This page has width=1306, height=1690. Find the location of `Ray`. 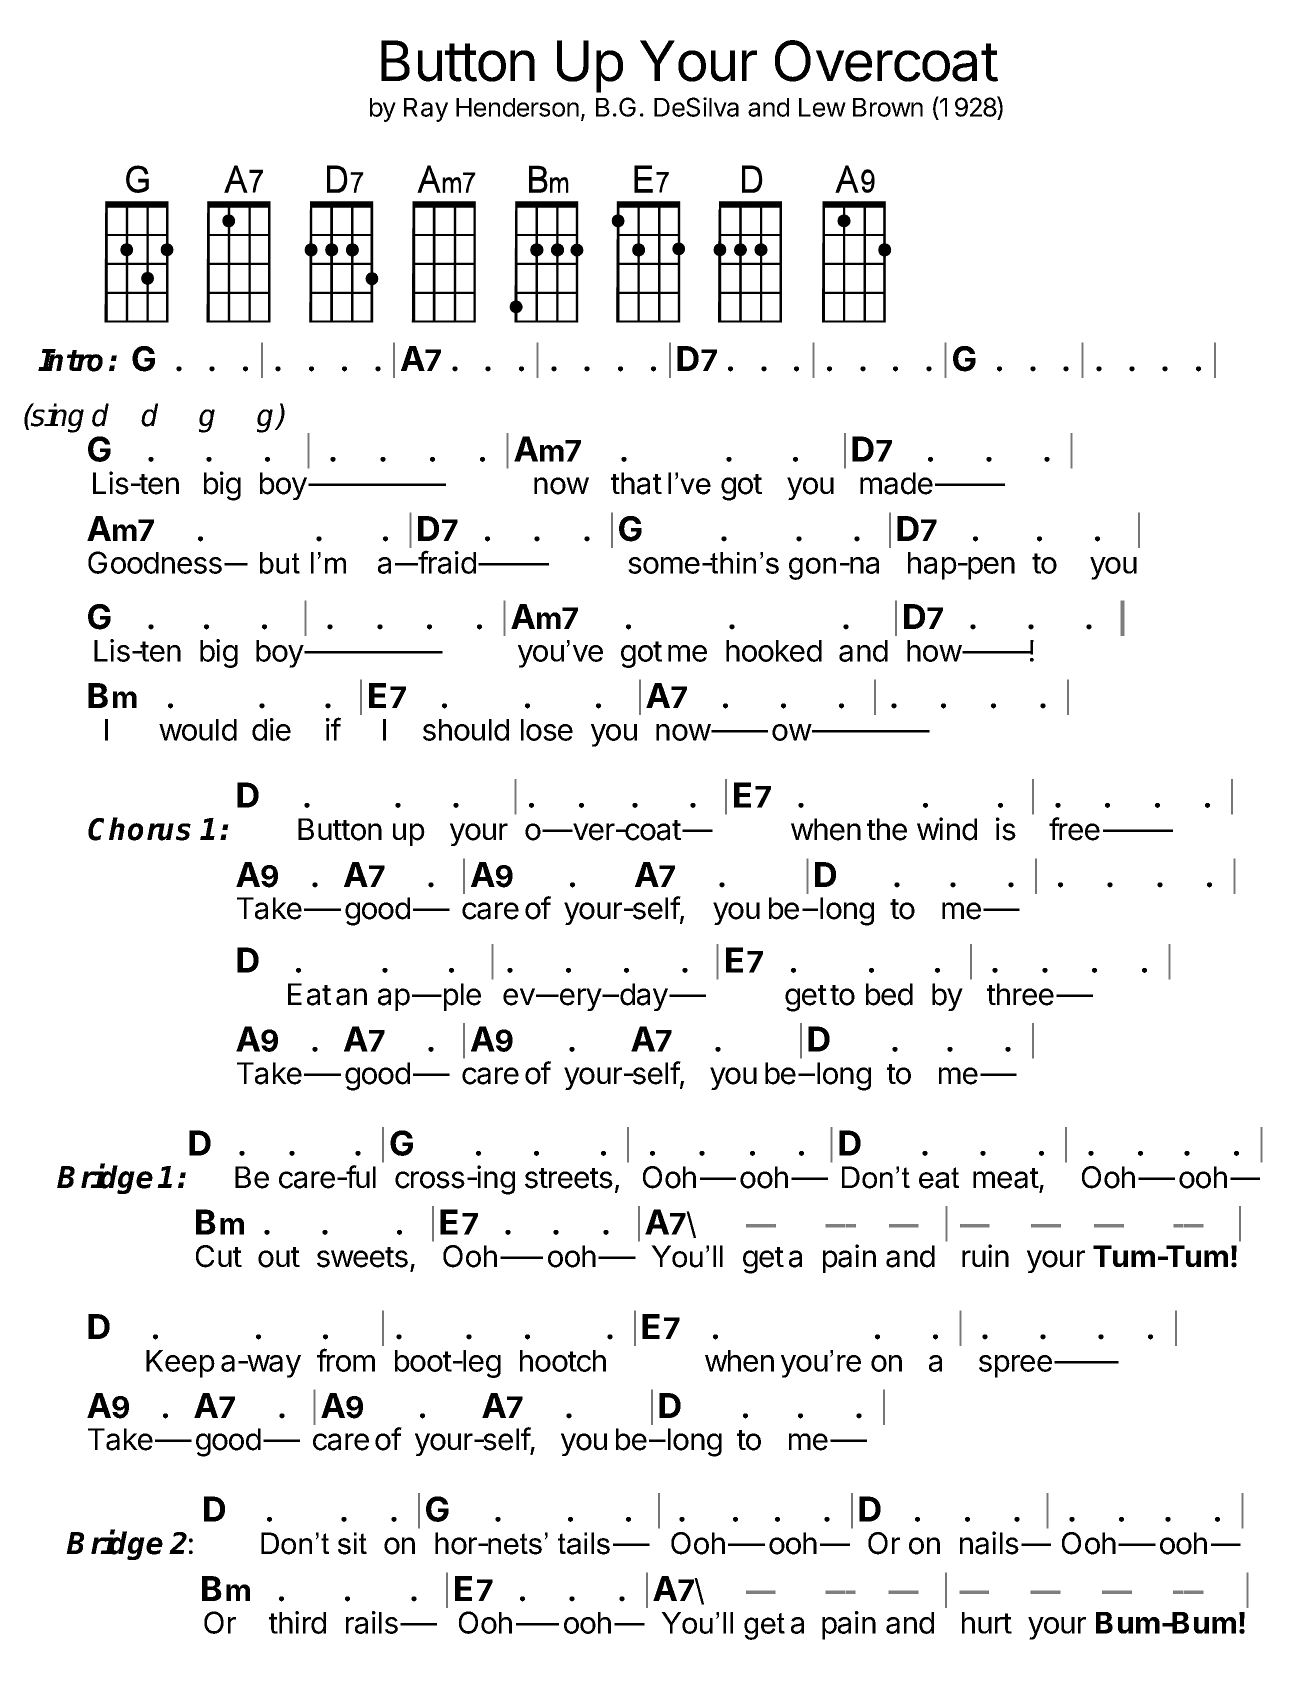

Ray is located at coordinates (426, 110).
